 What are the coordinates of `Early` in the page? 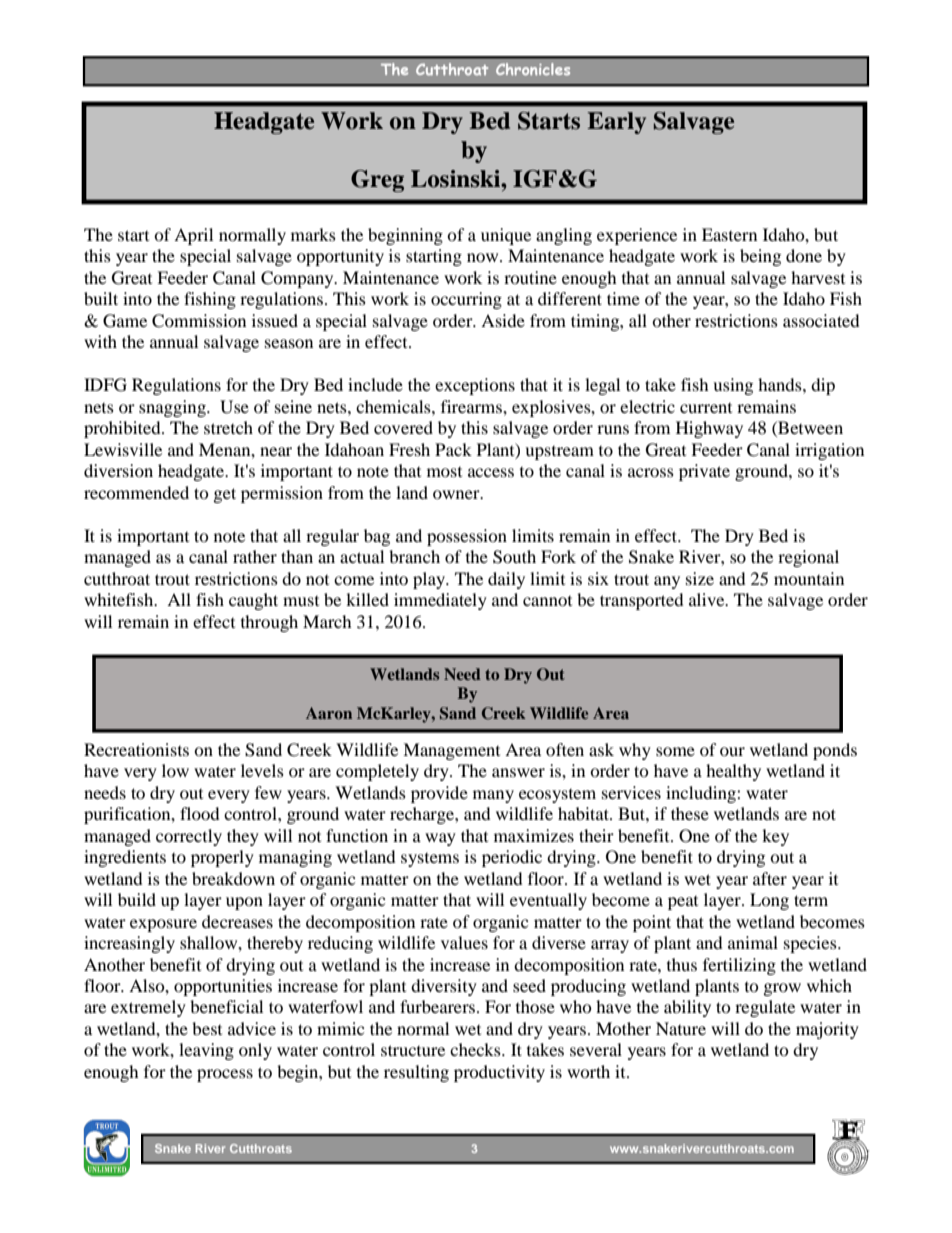 It's located at (616, 123).
